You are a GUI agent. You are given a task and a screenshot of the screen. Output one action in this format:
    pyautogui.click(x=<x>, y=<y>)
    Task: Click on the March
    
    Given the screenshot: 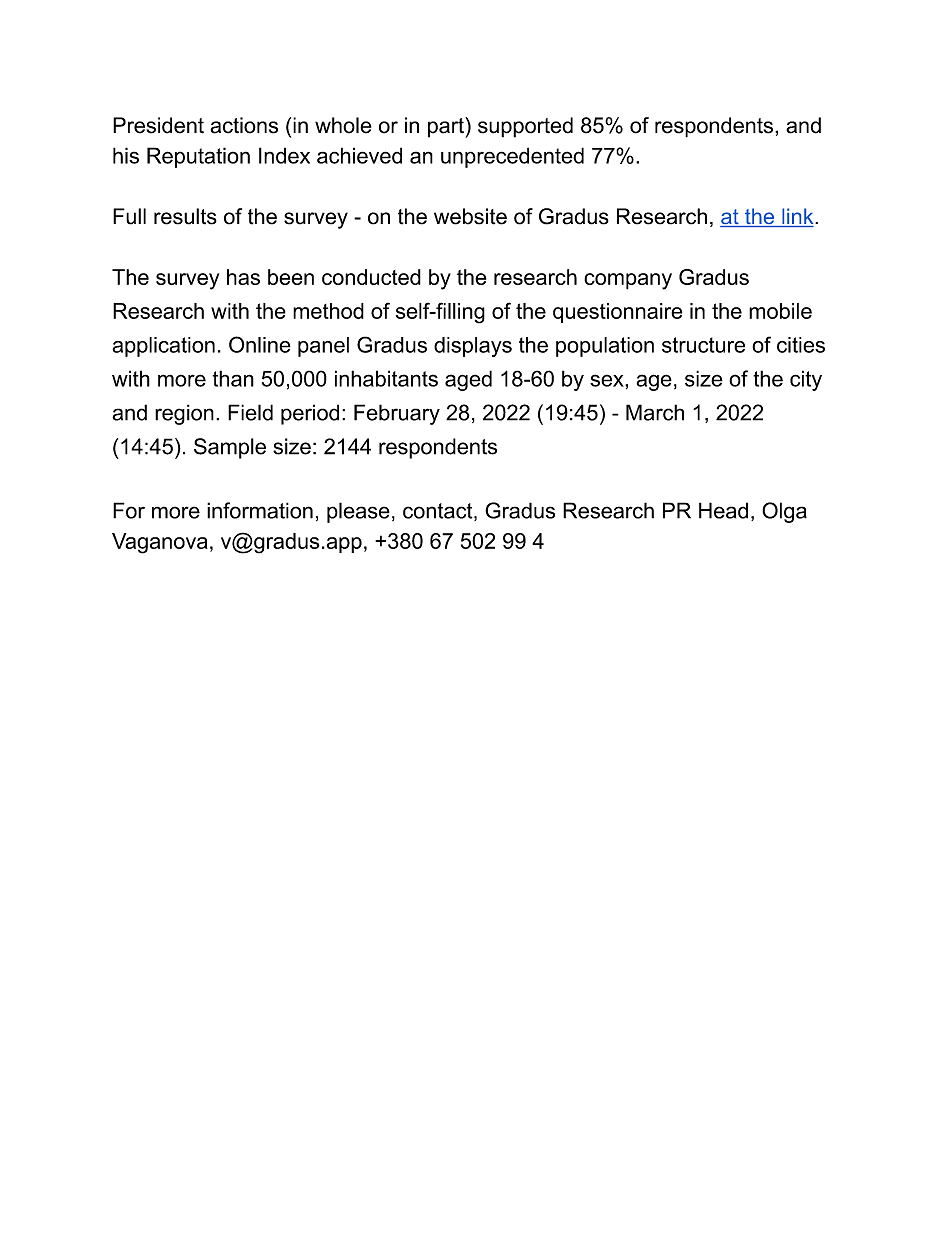 What is the action you would take?
    pyautogui.click(x=655, y=412)
